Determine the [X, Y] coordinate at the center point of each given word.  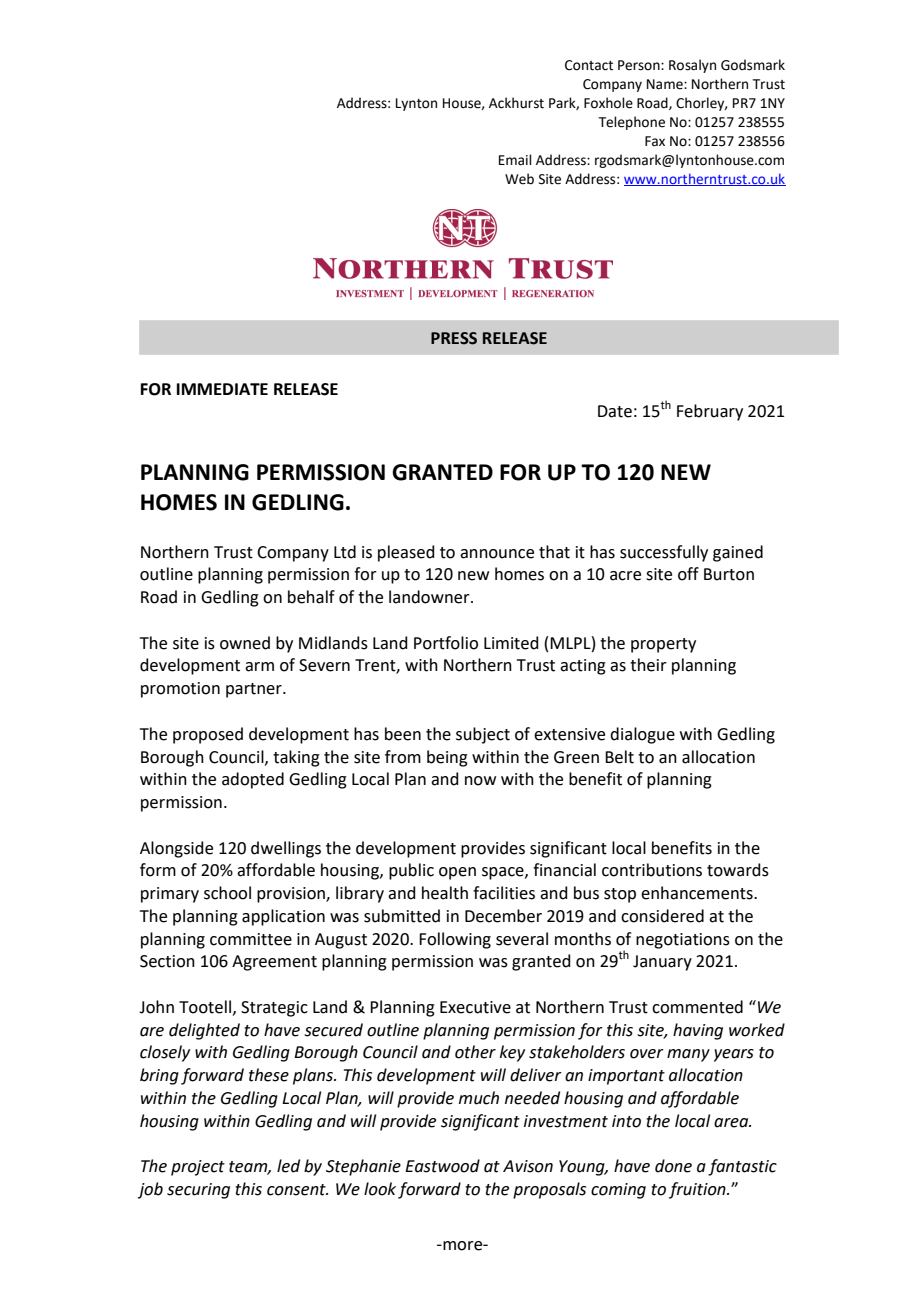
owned [245, 643]
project [198, 1168]
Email [515, 160]
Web [519, 179]
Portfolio [446, 643]
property [663, 645]
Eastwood [442, 1166]
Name [666, 84]
